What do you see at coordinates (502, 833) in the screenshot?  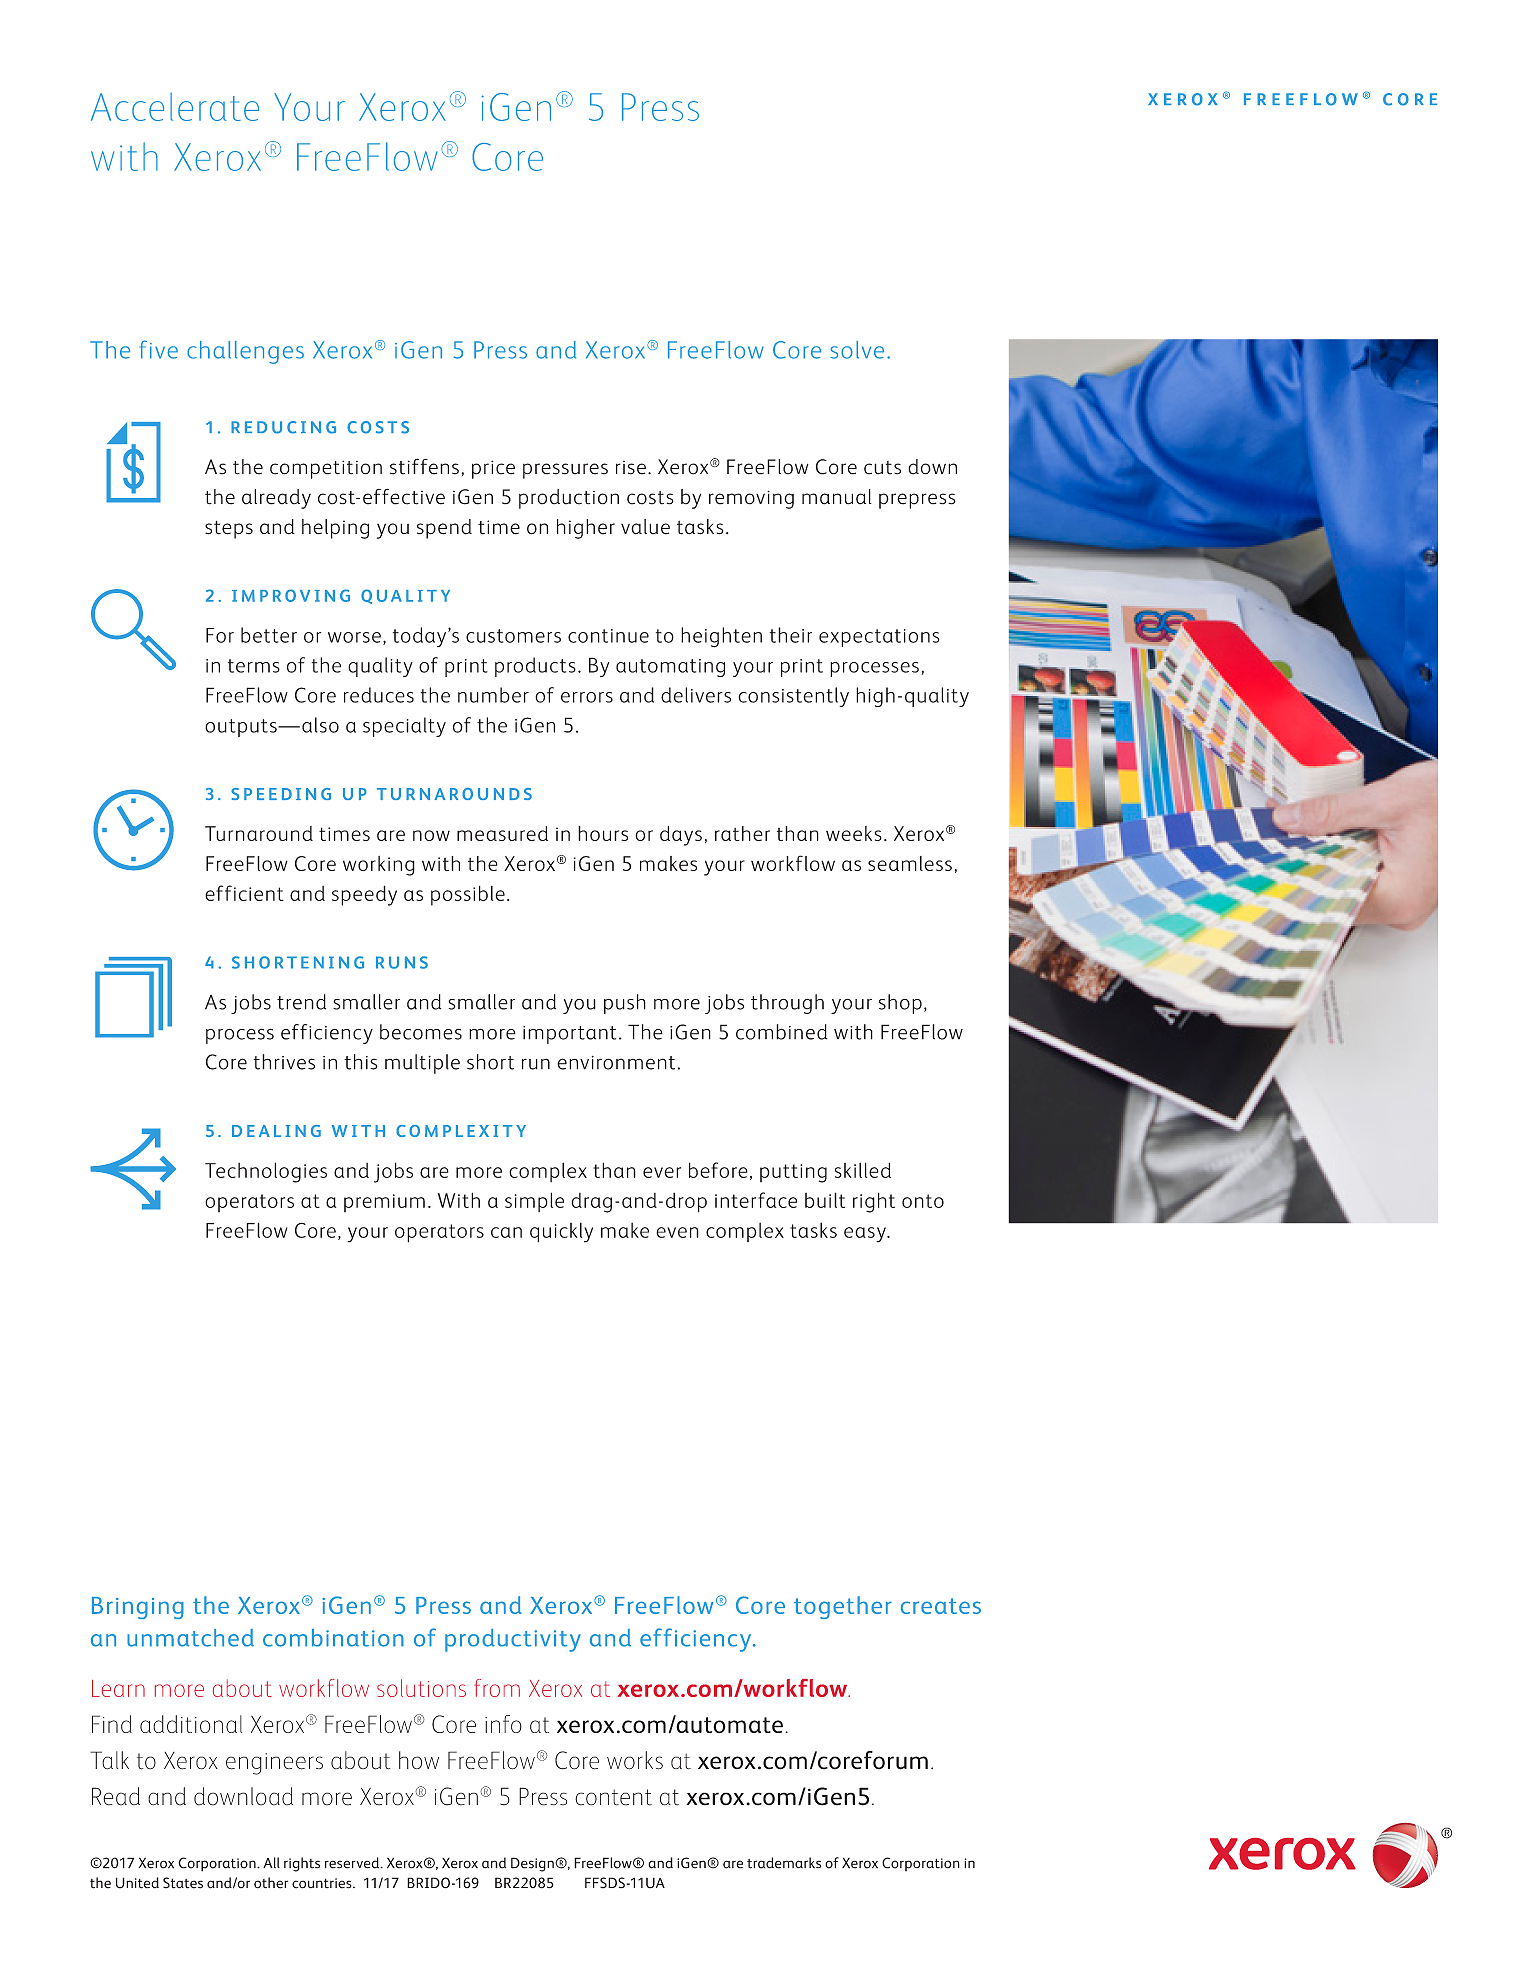 I see `measured` at bounding box center [502, 833].
